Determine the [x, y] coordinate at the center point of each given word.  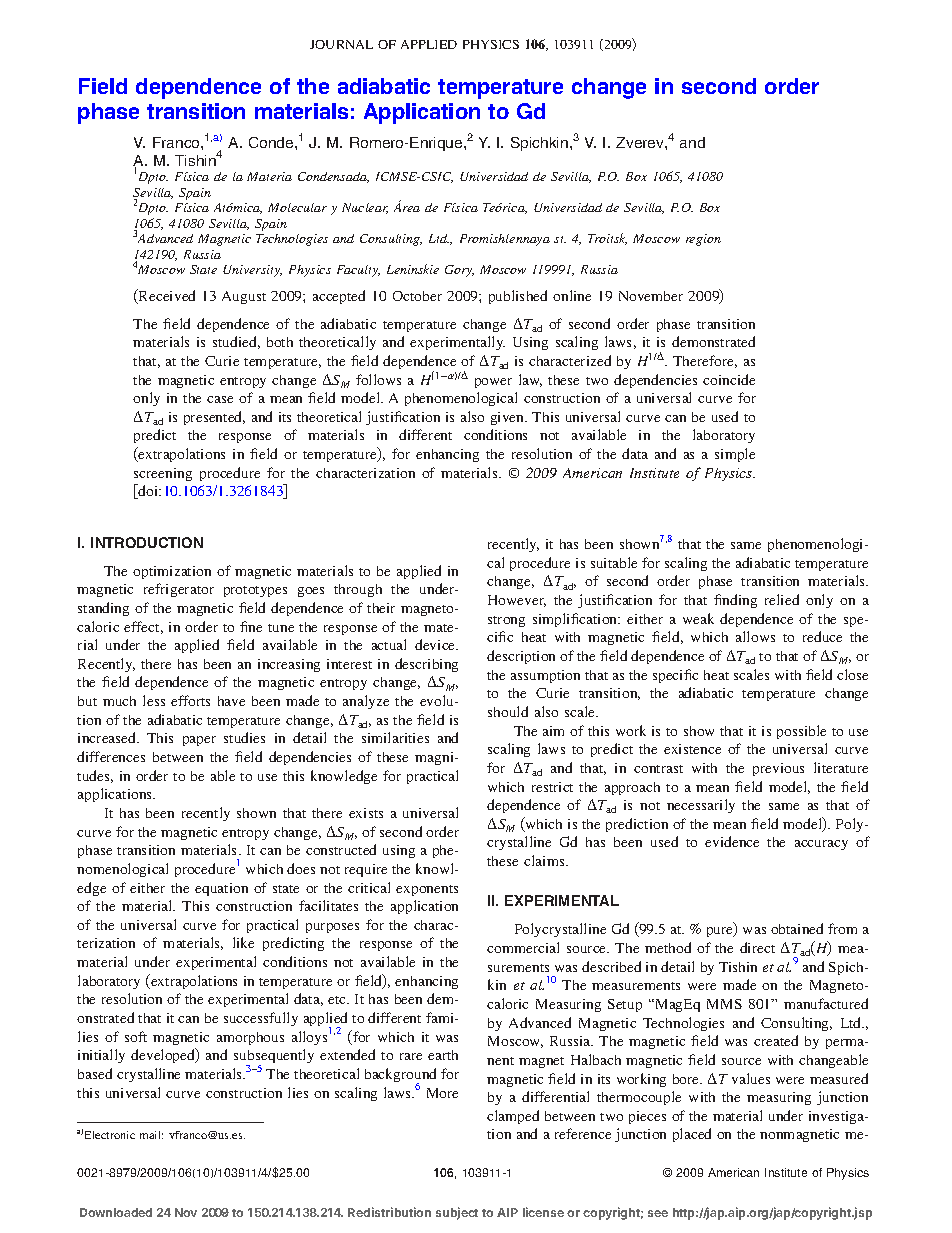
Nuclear [365, 208]
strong [506, 621]
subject [457, 1213]
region [703, 240]
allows [755, 636]
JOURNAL [341, 44]
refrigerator [179, 590]
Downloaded [116, 1212]
